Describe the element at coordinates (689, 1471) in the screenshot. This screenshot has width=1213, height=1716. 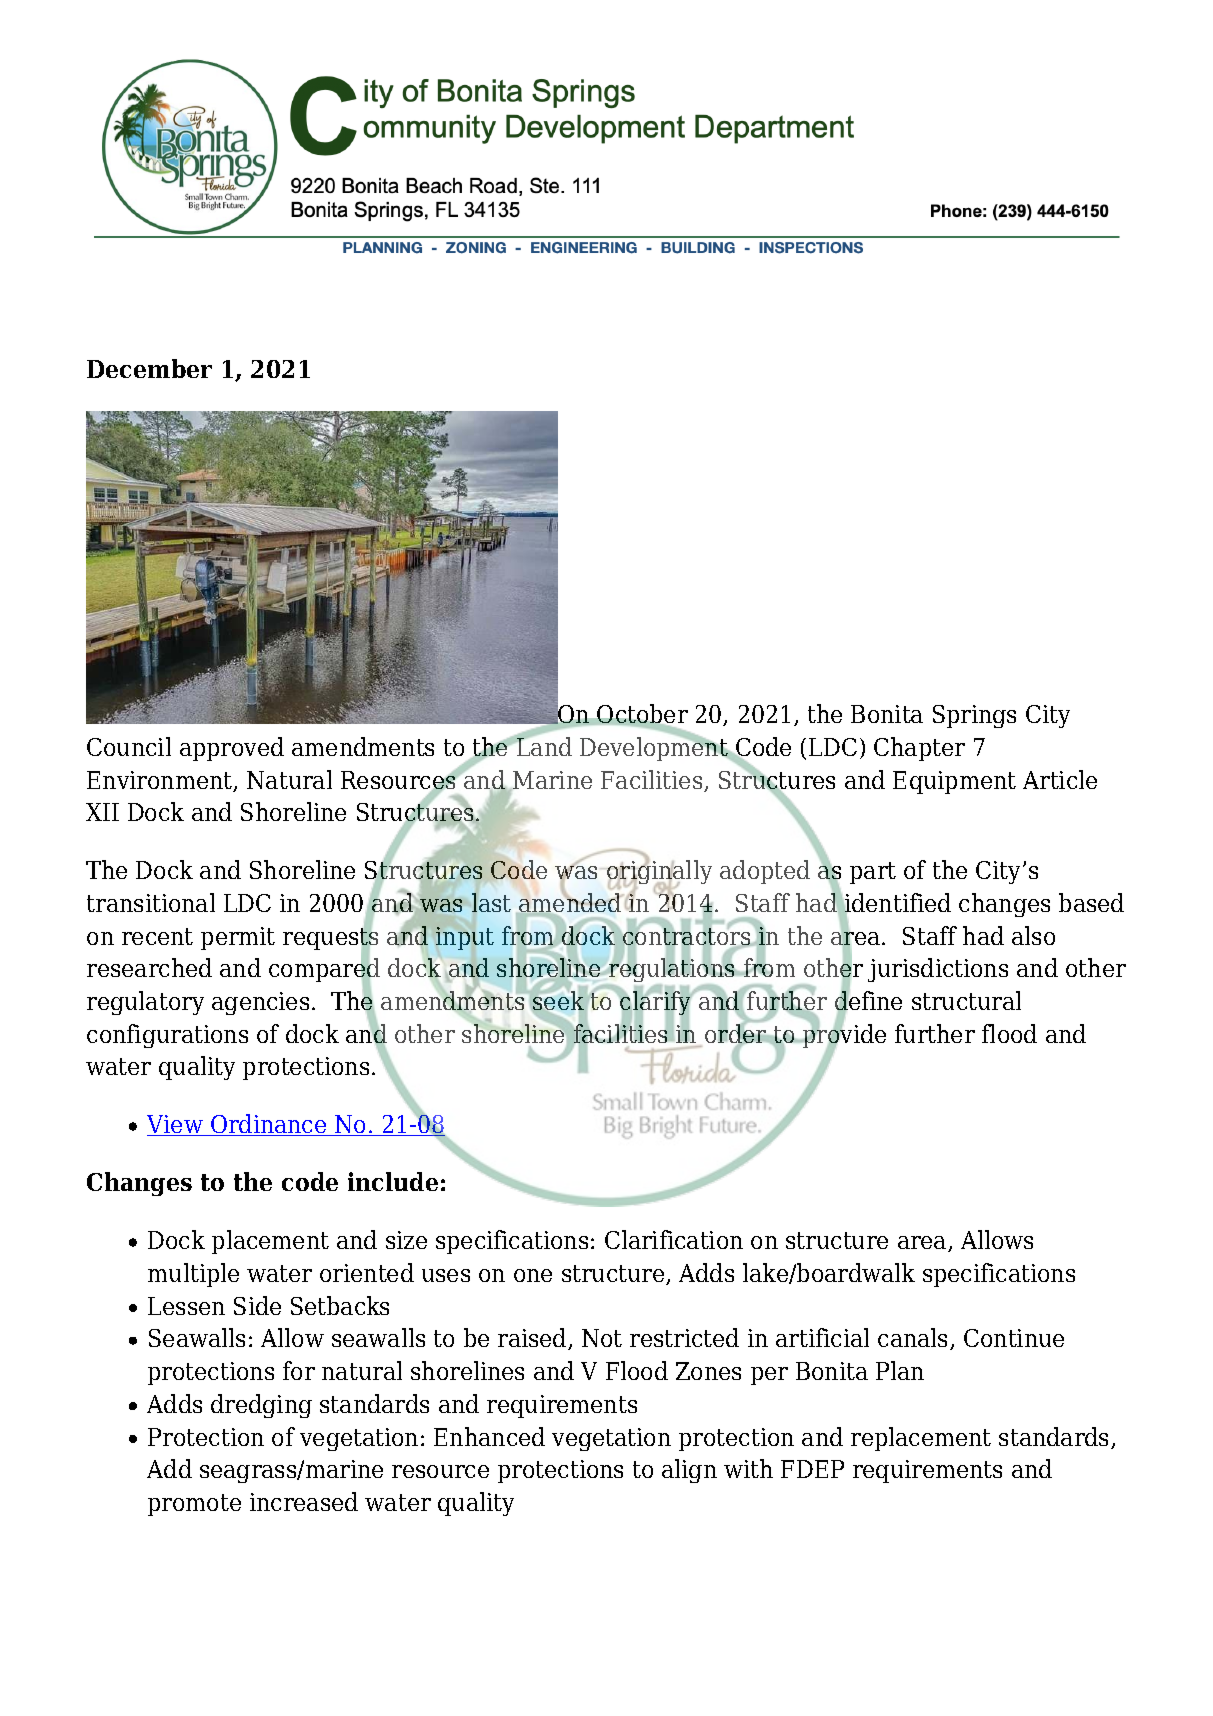
I see `align` at that location.
